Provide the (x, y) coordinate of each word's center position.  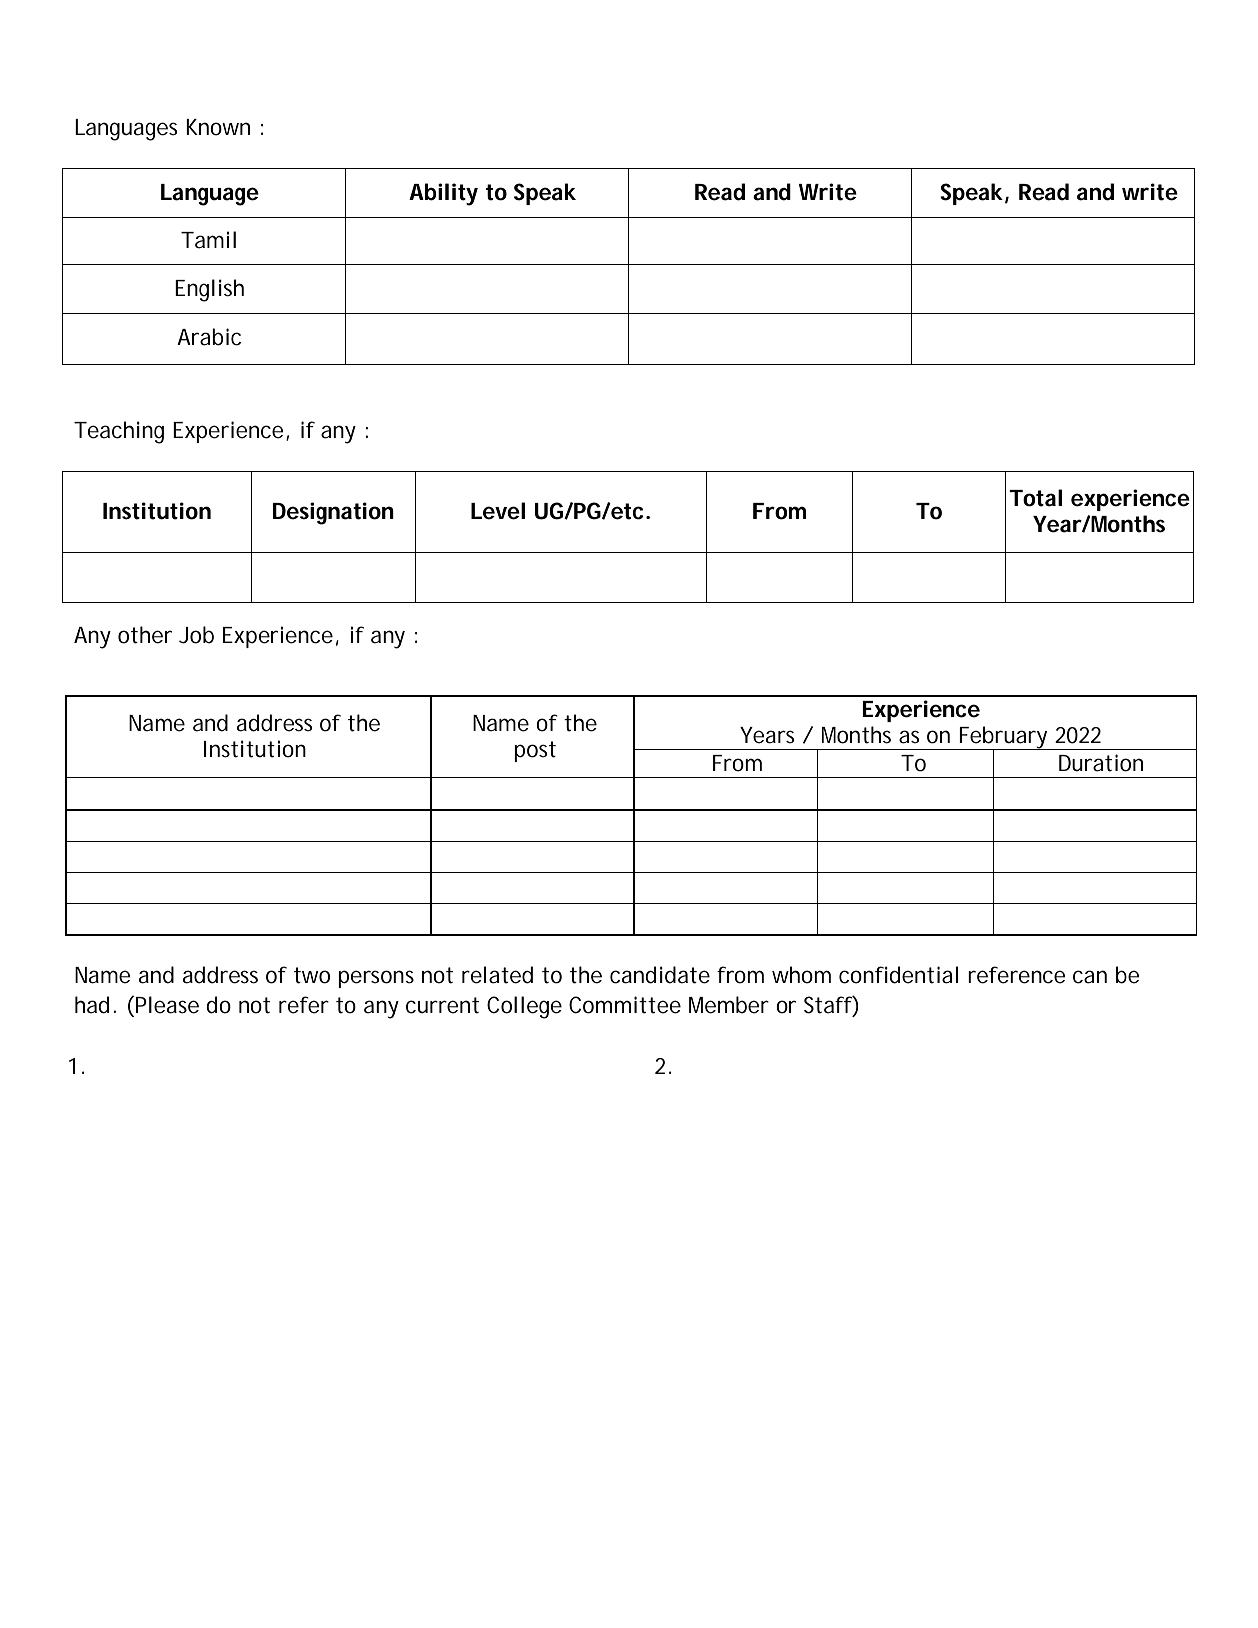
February (1004, 738)
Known (218, 127)
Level (498, 511)
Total (1035, 498)
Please (167, 1005)
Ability (443, 194)
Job (196, 635)
